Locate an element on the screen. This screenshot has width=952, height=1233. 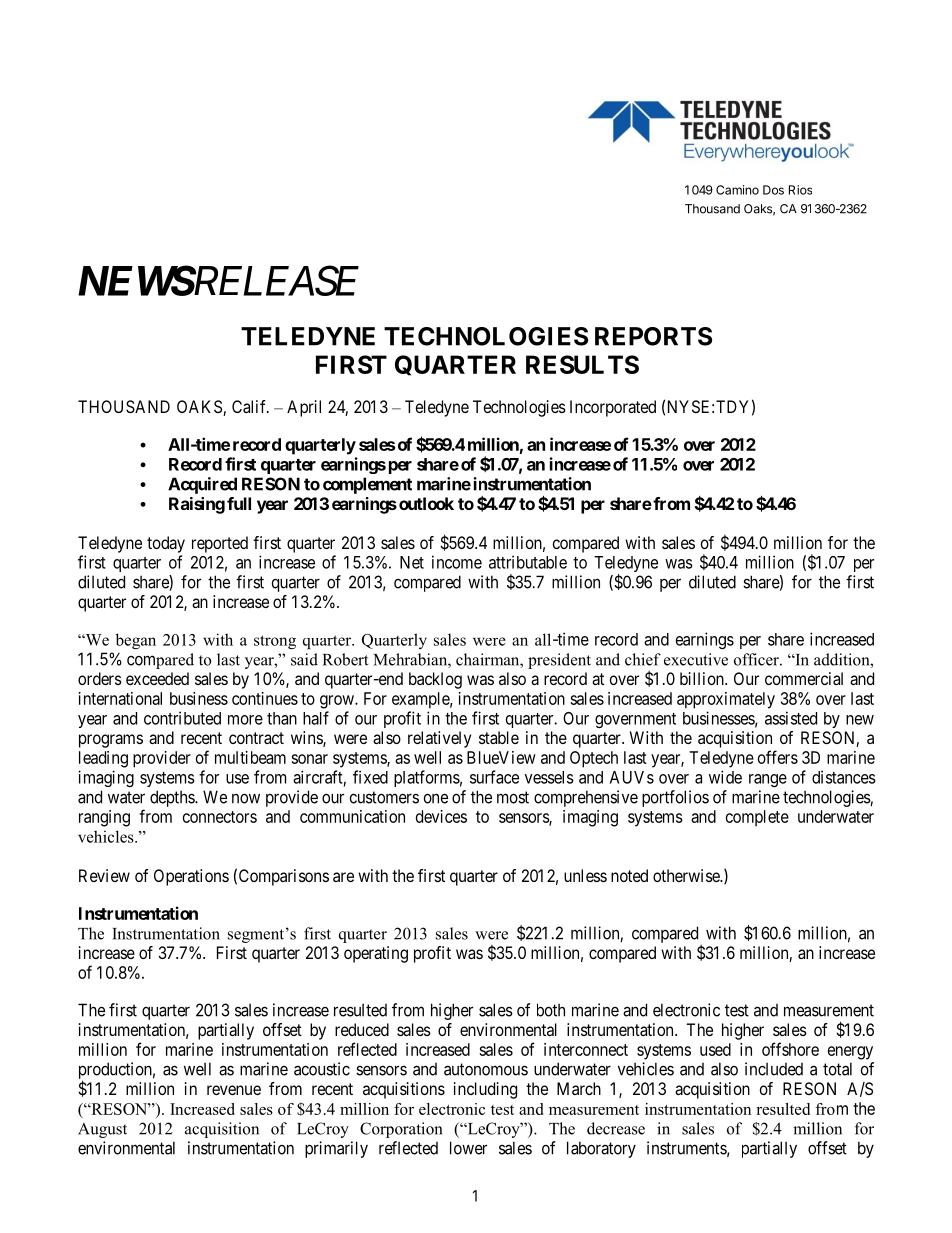
backlog is located at coordinates (435, 680).
